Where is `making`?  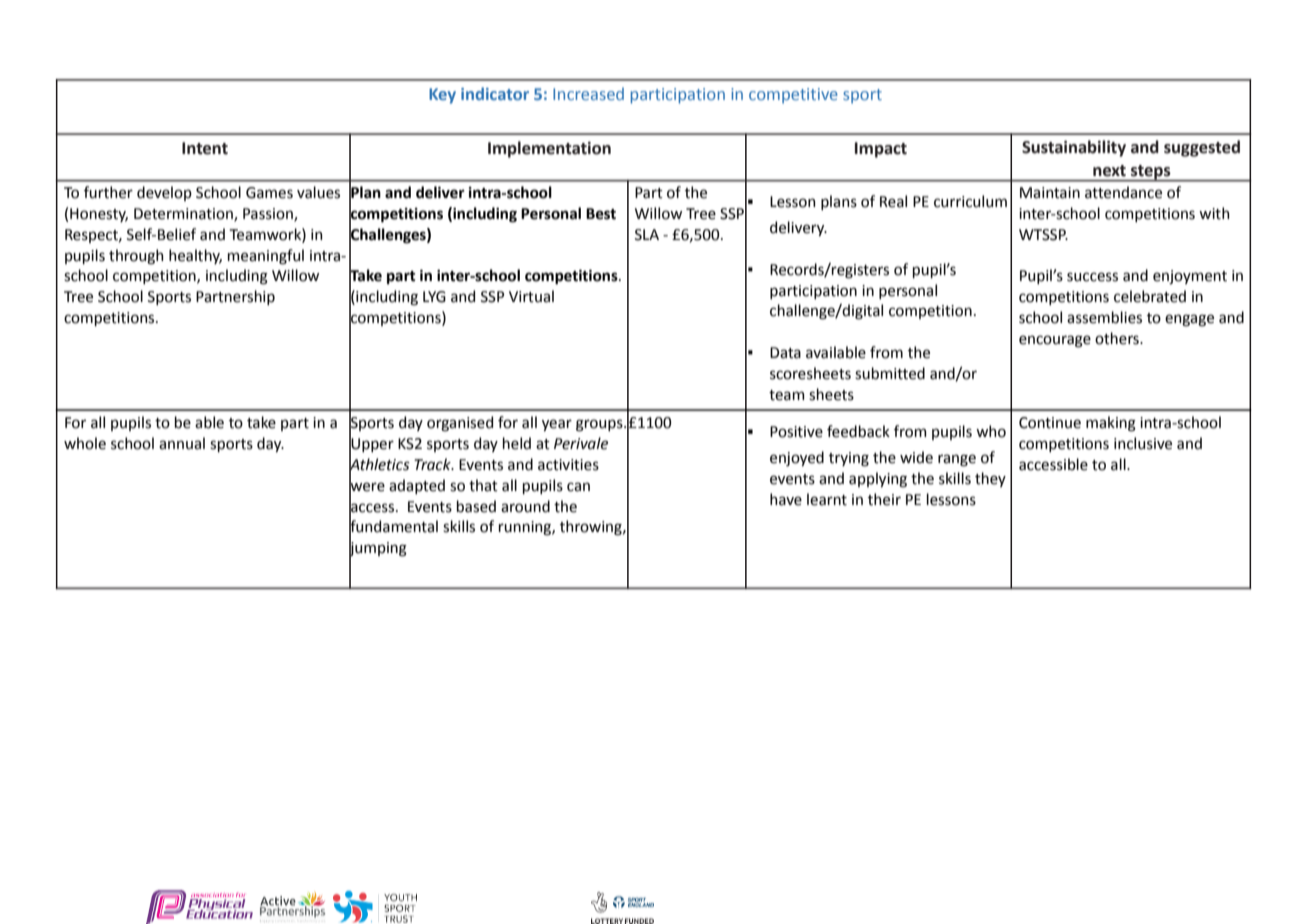 making is located at coordinates (1111, 424).
